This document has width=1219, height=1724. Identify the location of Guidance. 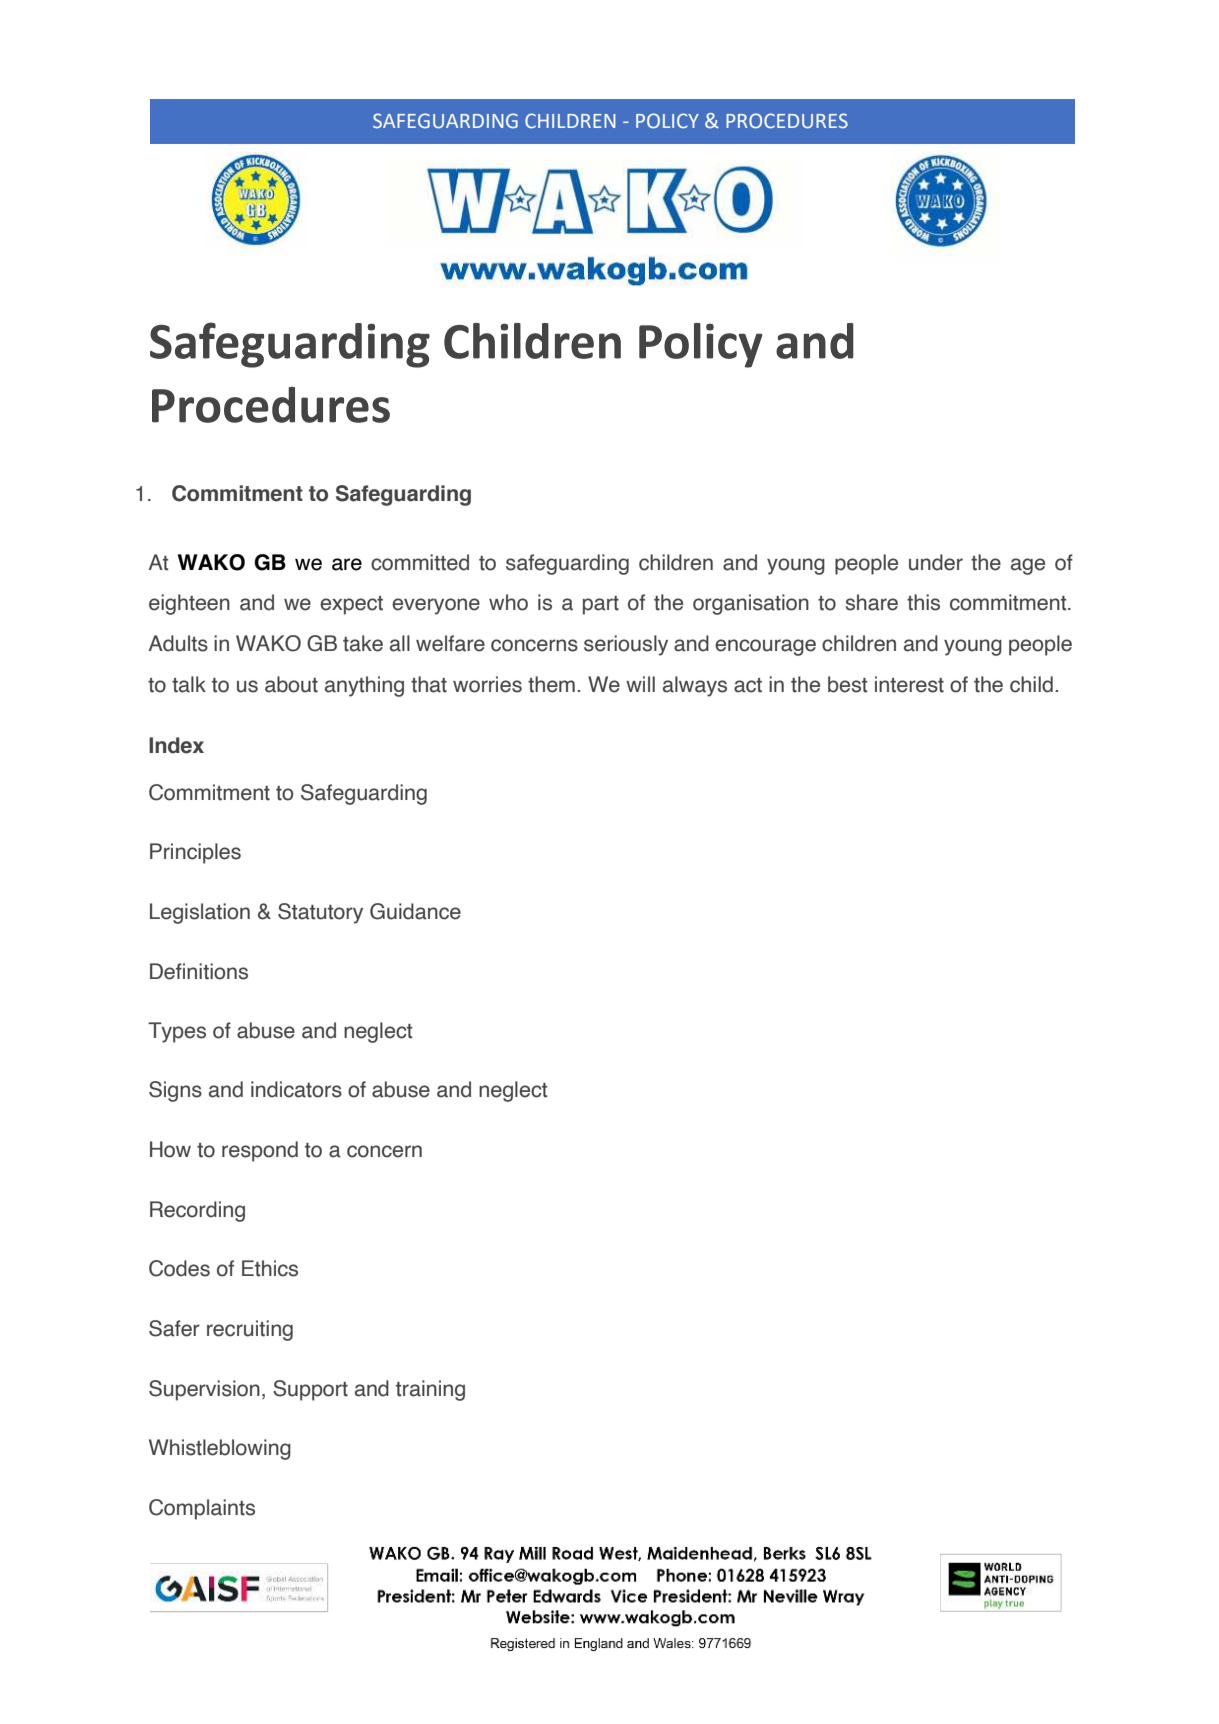
(415, 911).
